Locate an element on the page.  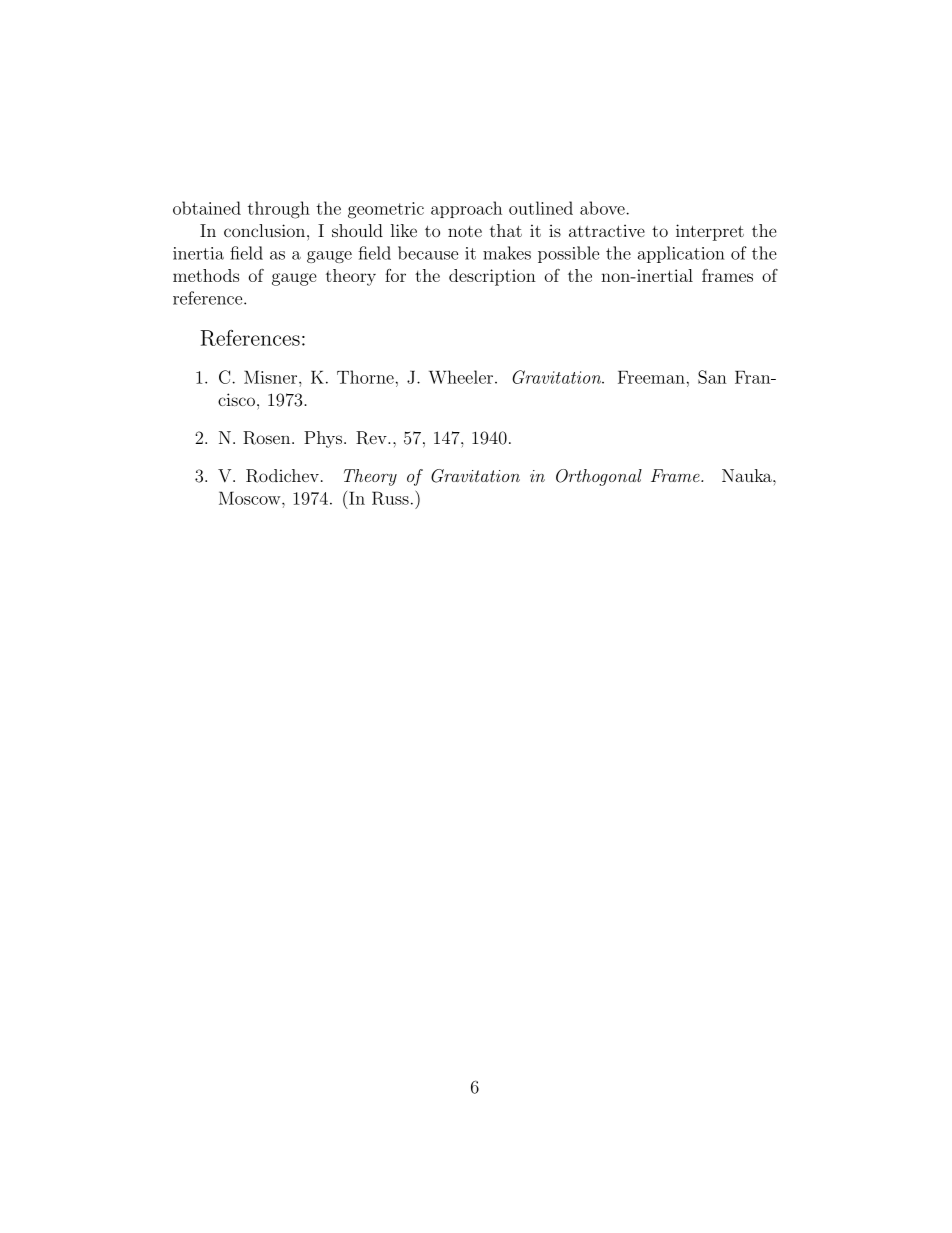
Moscow is located at coordinates (251, 498).
